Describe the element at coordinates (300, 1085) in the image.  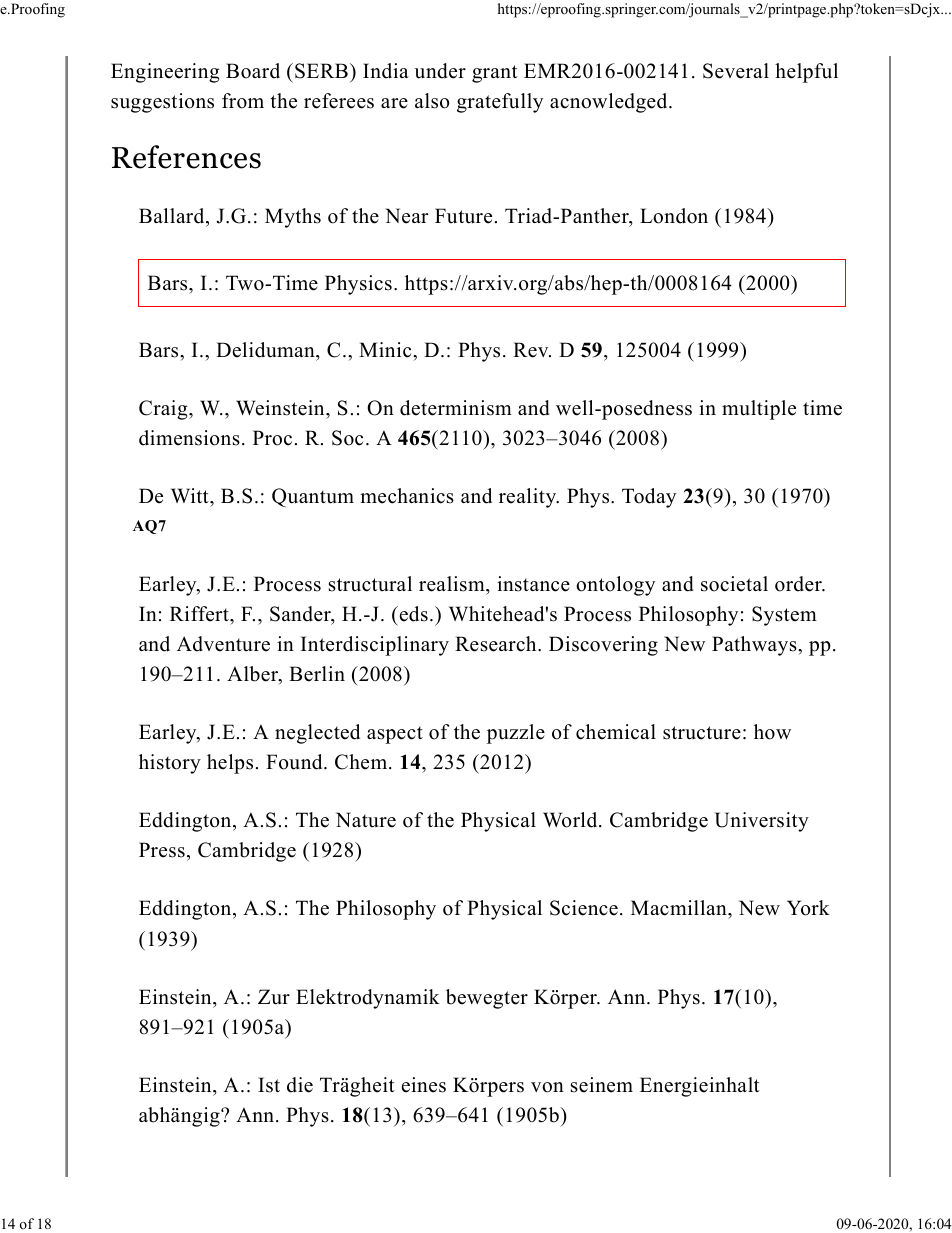
I see `die` at that location.
